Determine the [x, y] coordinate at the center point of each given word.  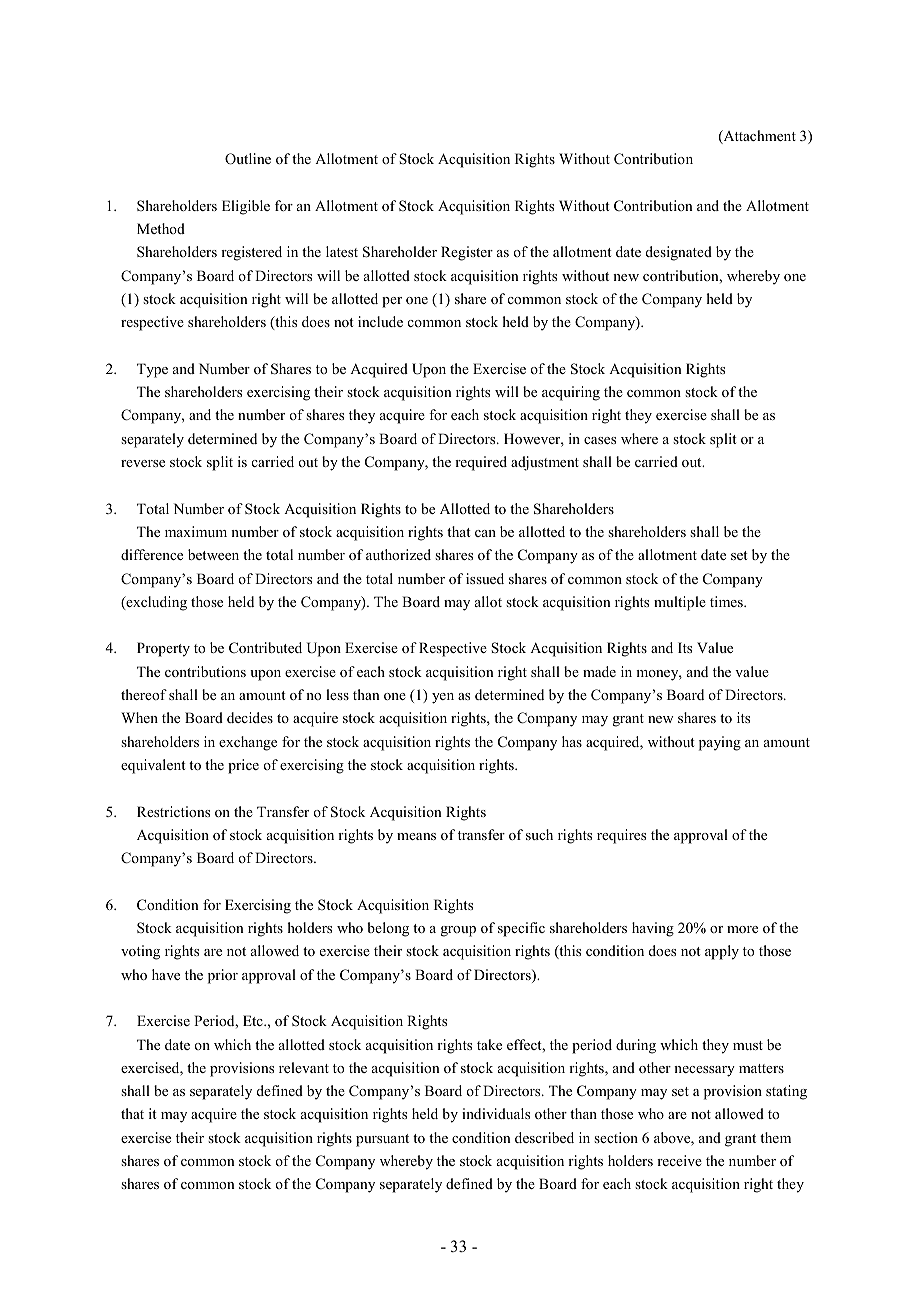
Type [152, 370]
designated [679, 253]
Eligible [246, 207]
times [727, 601]
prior [223, 976]
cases [600, 440]
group [458, 931]
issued [485, 578]
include [380, 321]
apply [722, 952]
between [213, 554]
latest [342, 251]
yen [443, 698]
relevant [304, 1067]
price [243, 766]
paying [720, 743]
